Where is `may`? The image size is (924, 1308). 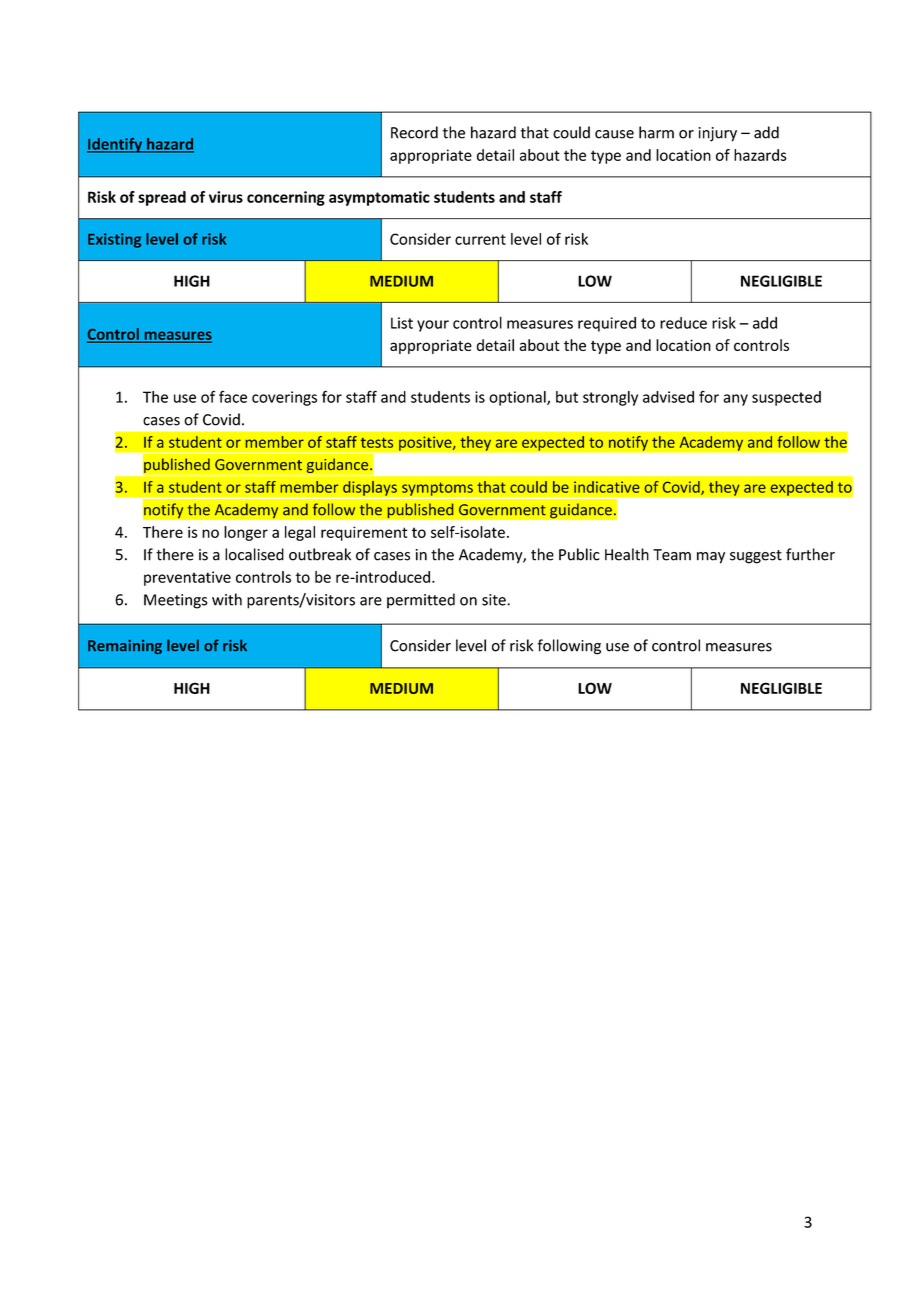 may is located at coordinates (711, 558).
